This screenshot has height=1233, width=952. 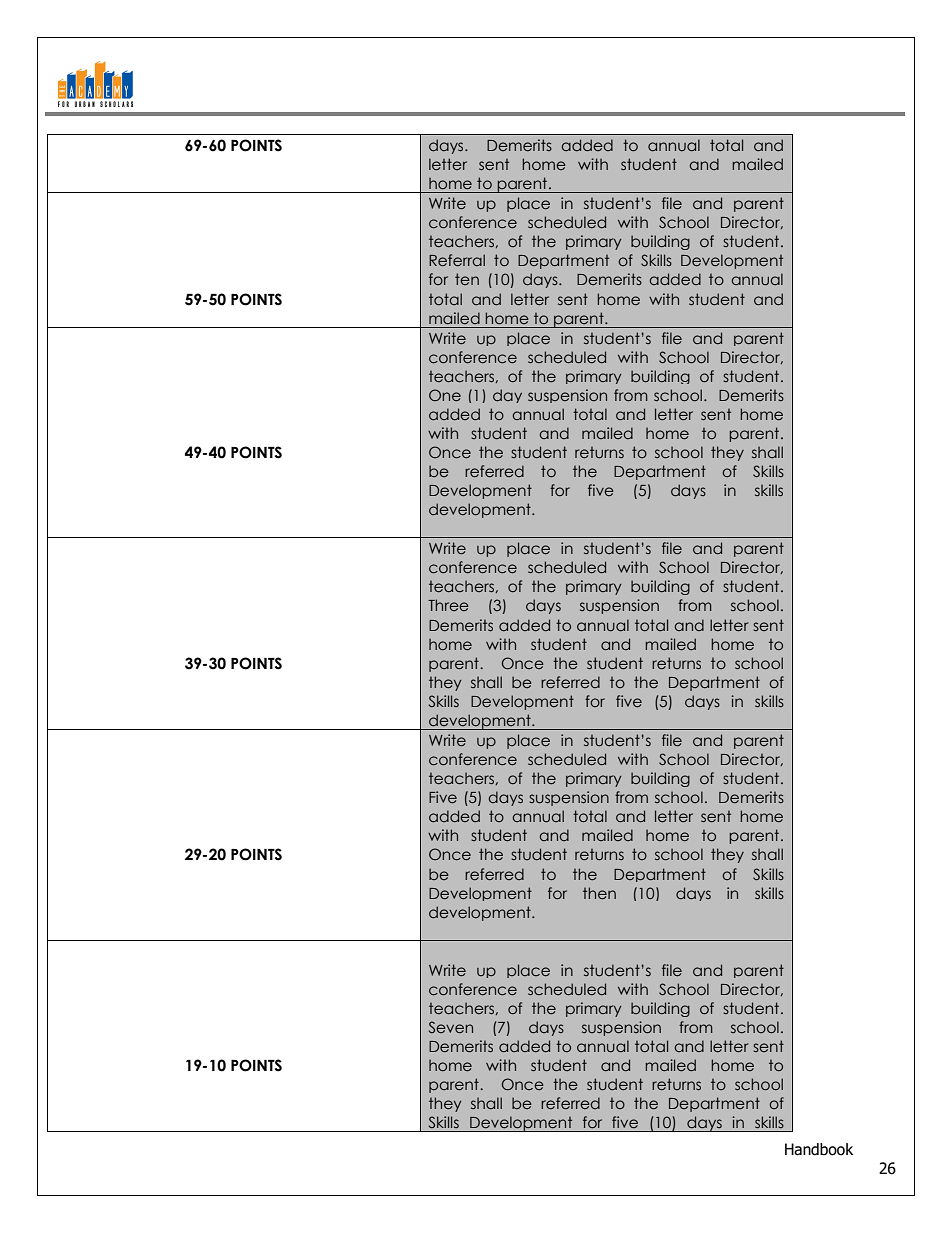 What do you see at coordinates (467, 279) in the screenshot?
I see `ten` at bounding box center [467, 279].
